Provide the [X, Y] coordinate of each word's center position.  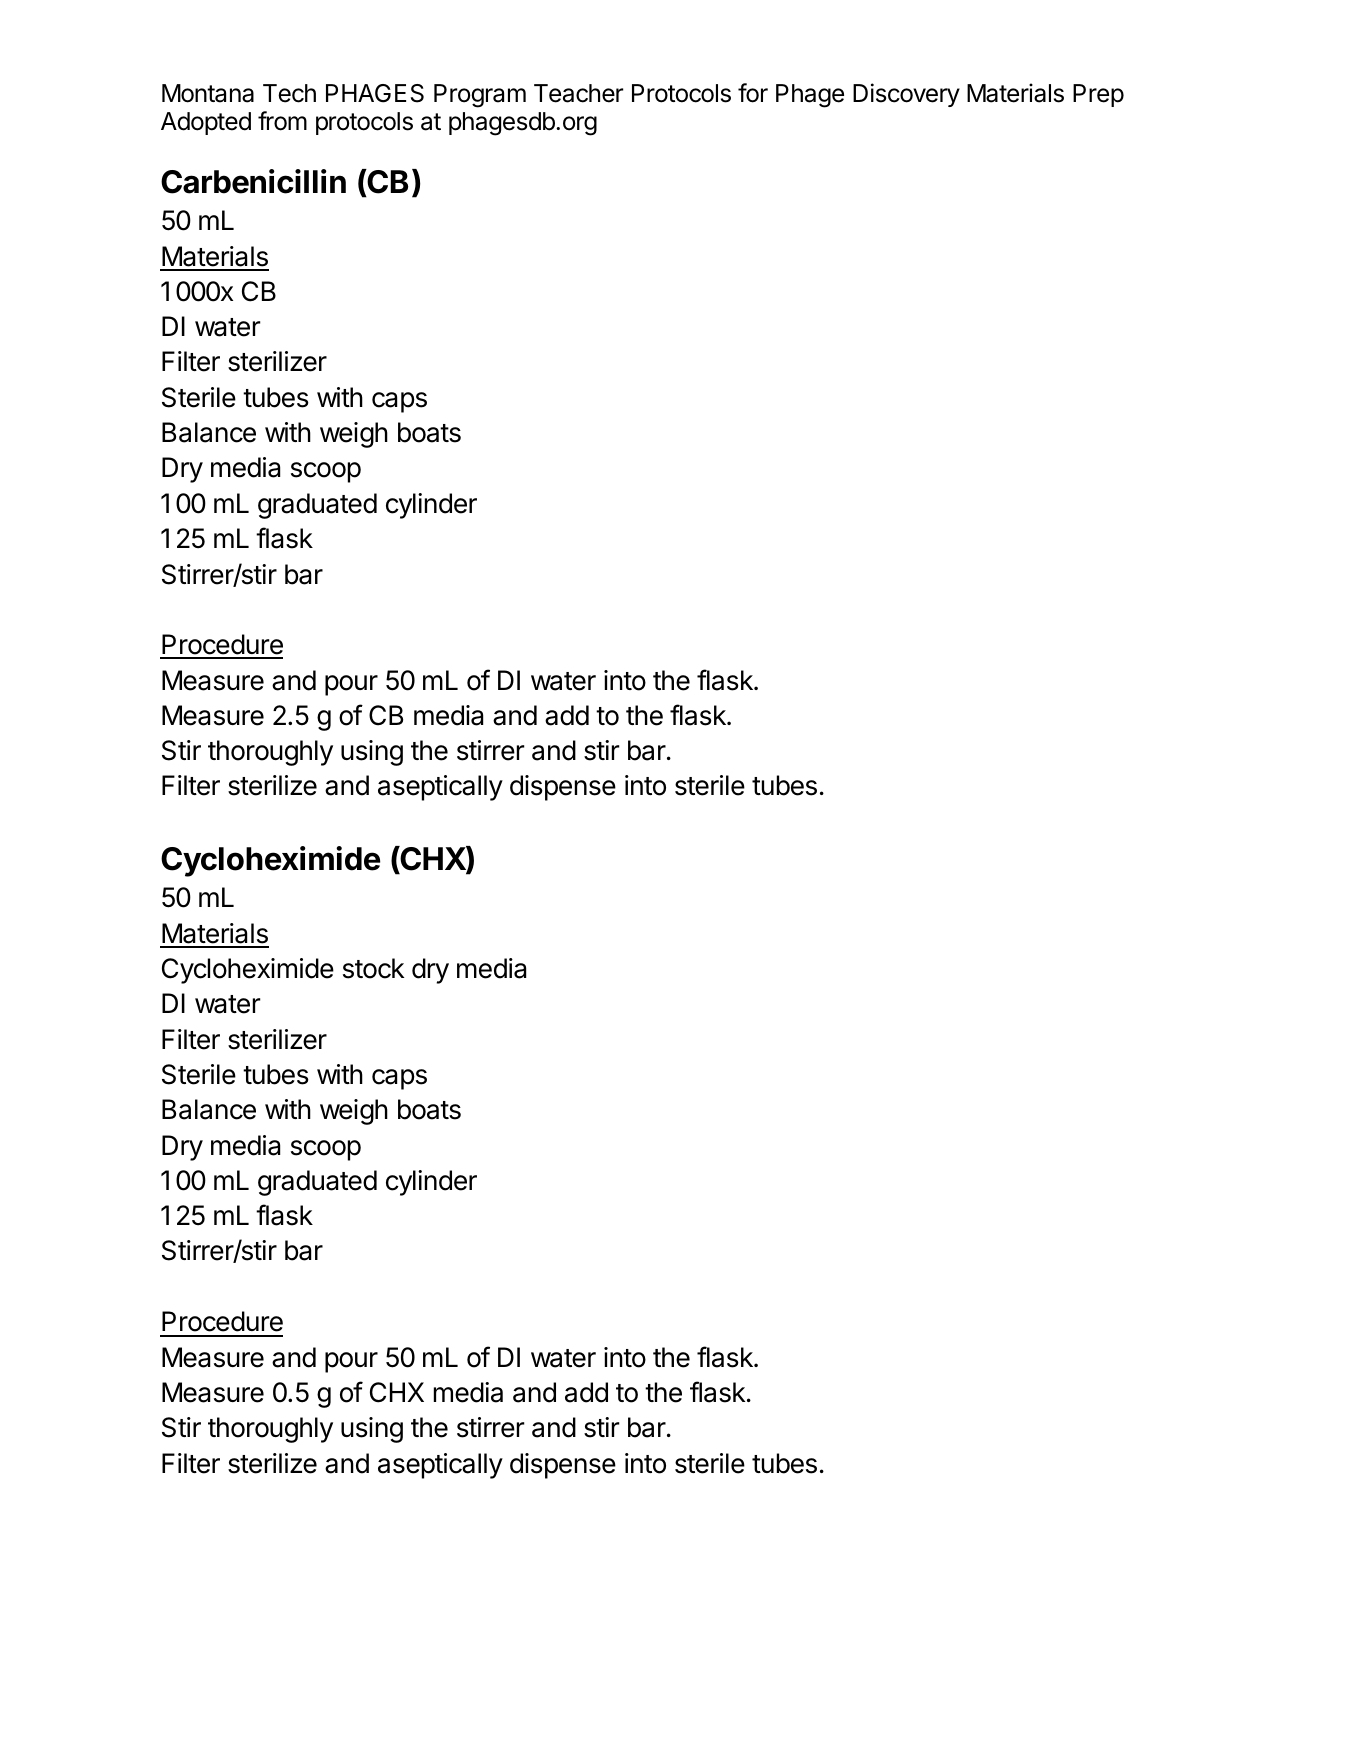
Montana [208, 93]
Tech [289, 93]
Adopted [206, 123]
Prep [1098, 95]
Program [480, 96]
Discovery [906, 95]
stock [373, 968]
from [282, 121]
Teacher [578, 93]
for [753, 93]
